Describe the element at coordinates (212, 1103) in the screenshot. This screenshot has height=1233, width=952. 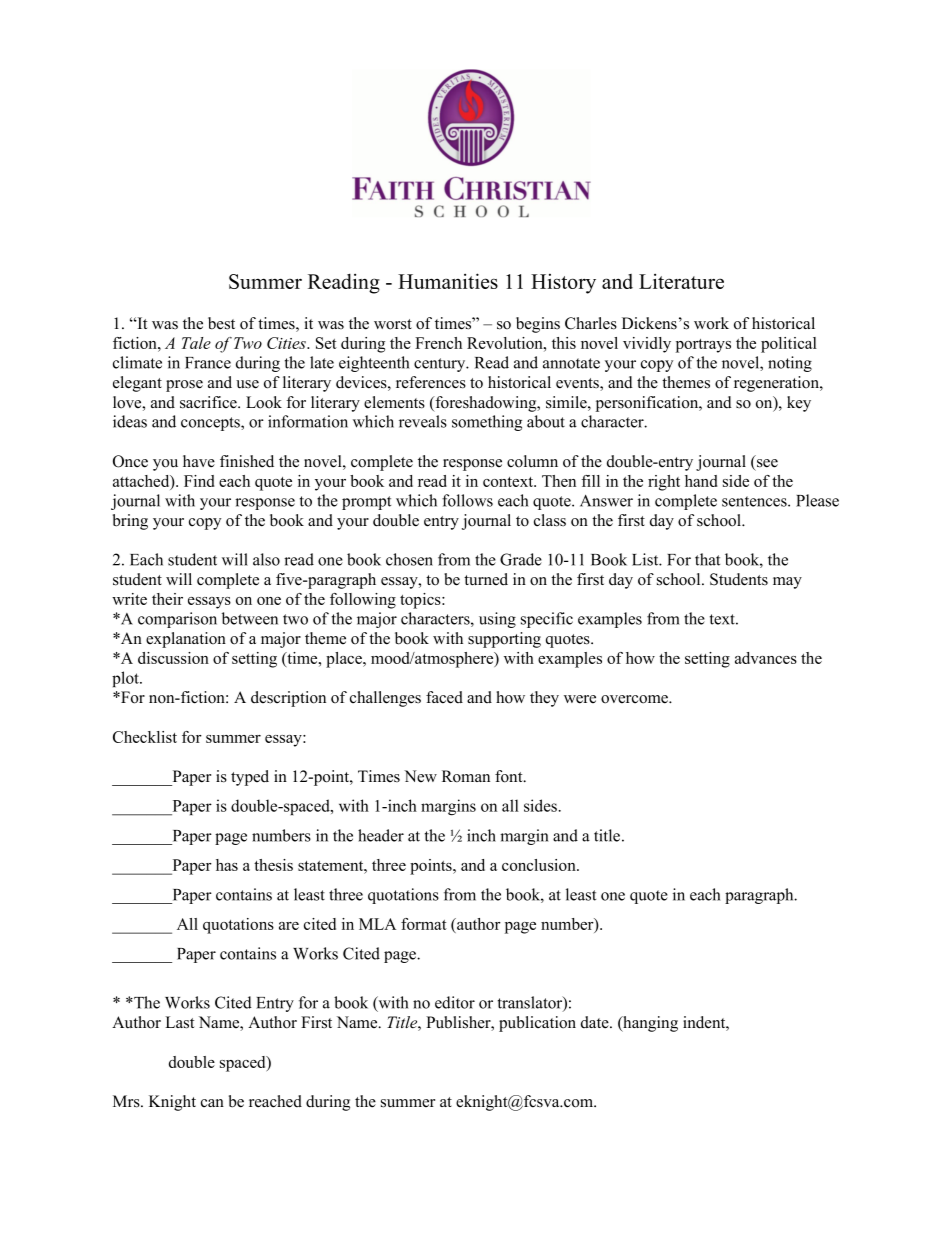
I see `can` at that location.
